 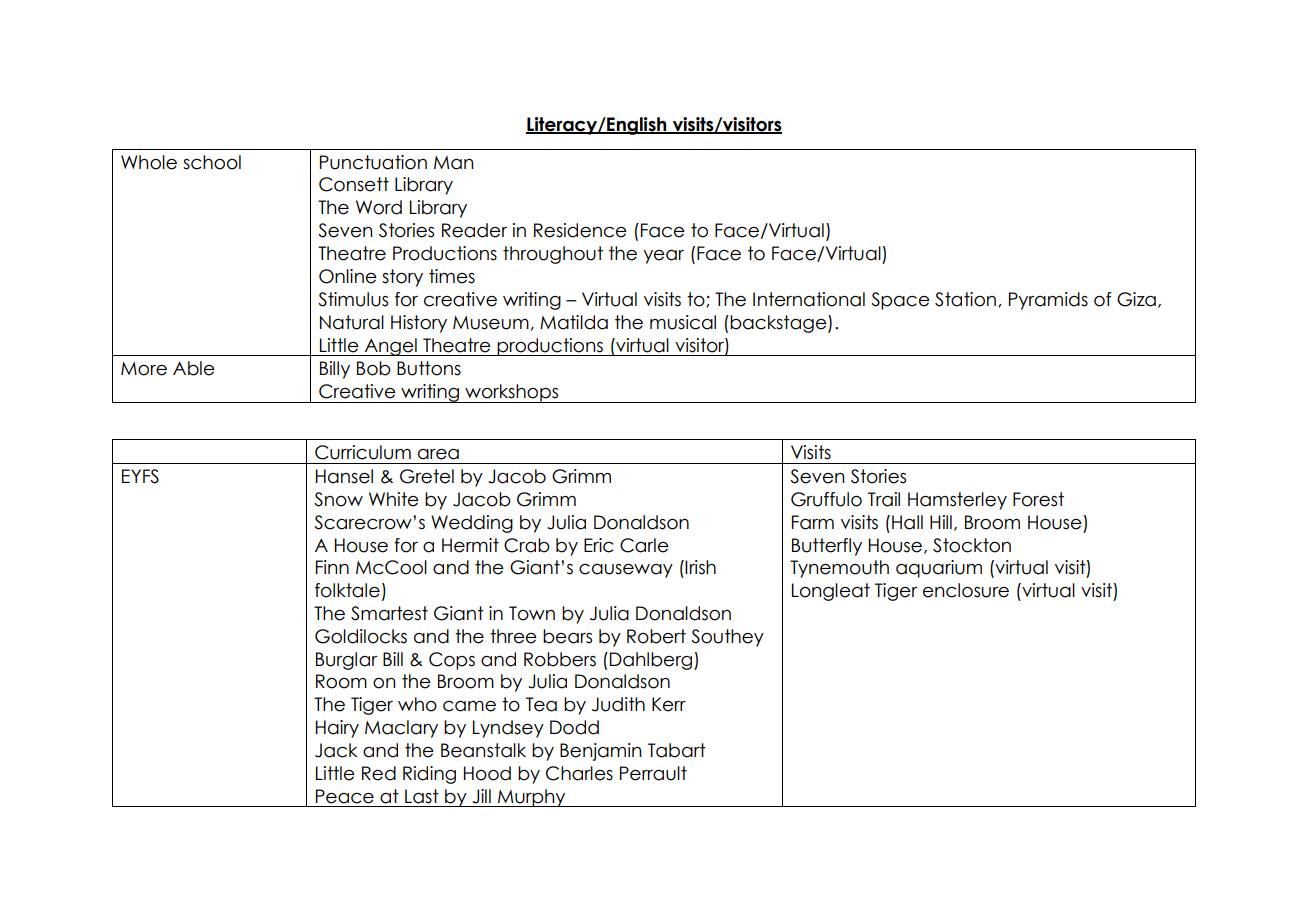 What do you see at coordinates (683, 322) in the page?
I see `musical` at bounding box center [683, 322].
